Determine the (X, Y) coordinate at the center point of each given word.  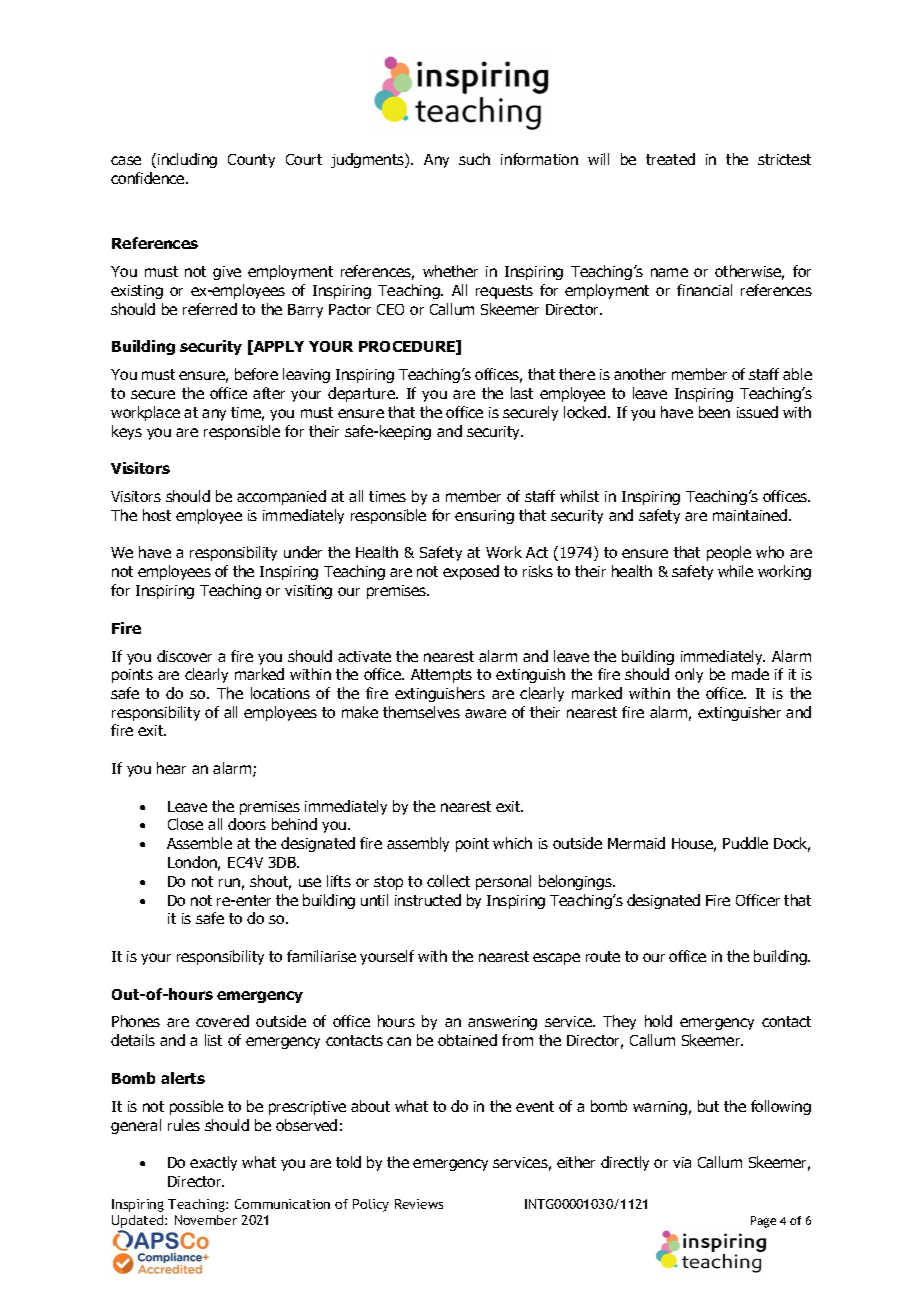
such (474, 159)
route (603, 956)
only (689, 675)
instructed (428, 900)
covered (222, 1021)
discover (184, 656)
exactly (213, 1163)
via (682, 1162)
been (714, 412)
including (187, 160)
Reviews (419, 1204)
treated (670, 159)
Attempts (441, 676)
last (522, 393)
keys (127, 432)
